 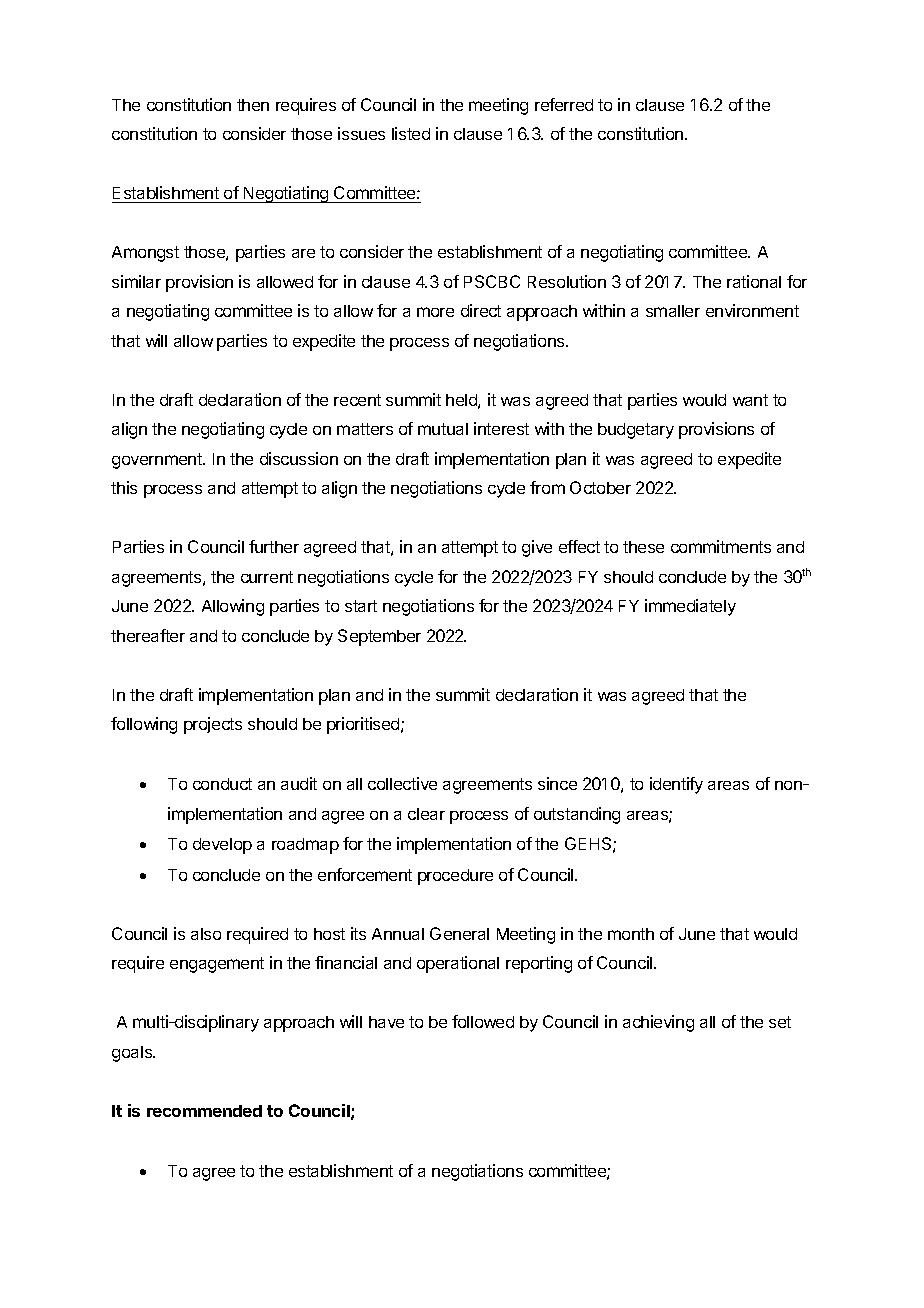 I want to click on followed, so click(x=483, y=1021).
